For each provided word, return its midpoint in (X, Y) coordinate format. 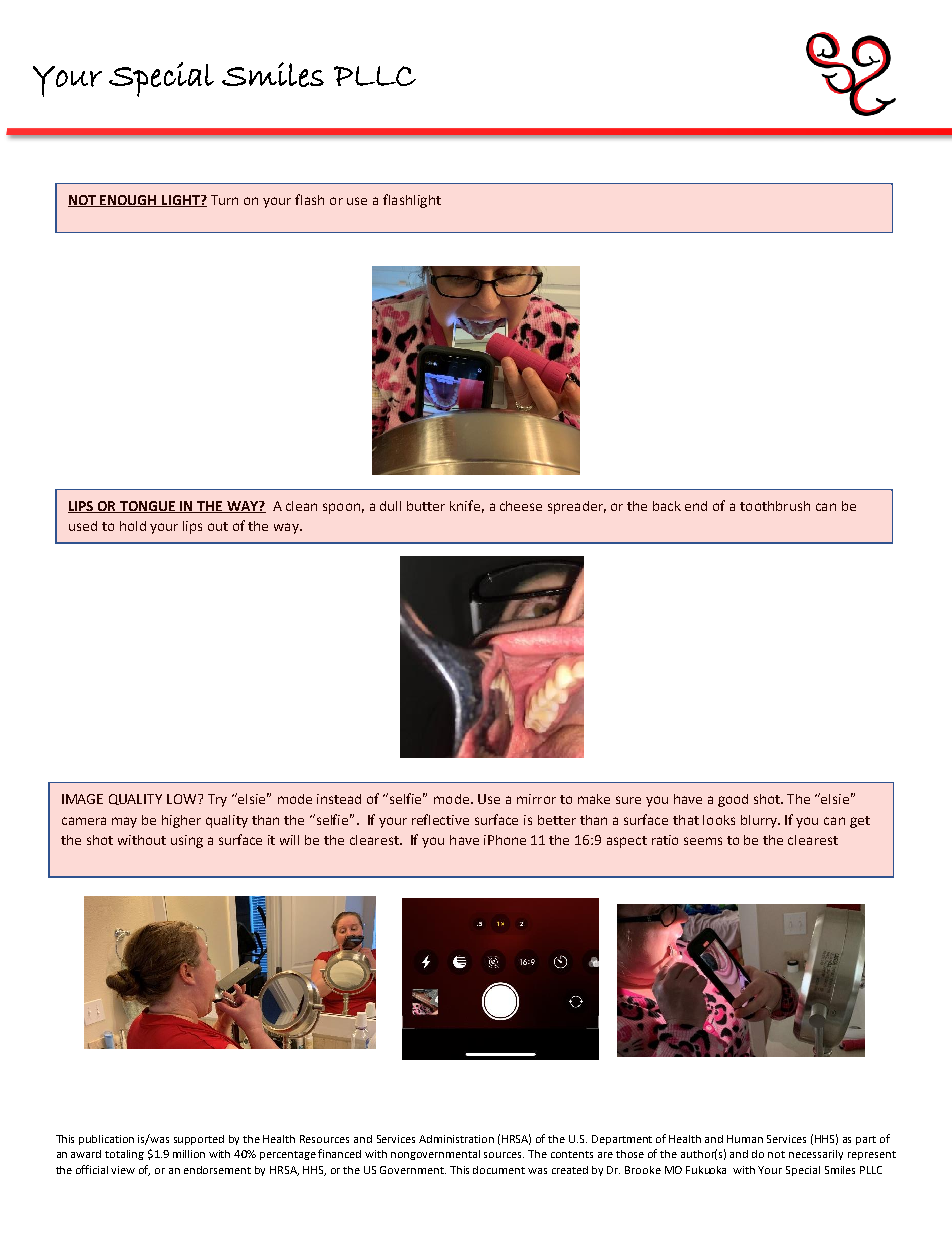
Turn (224, 200)
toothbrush (775, 506)
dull (390, 506)
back (667, 506)
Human (745, 1139)
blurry (760, 821)
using (187, 841)
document (499, 1170)
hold (133, 526)
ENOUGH (128, 201)
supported (199, 1140)
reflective (440, 819)
